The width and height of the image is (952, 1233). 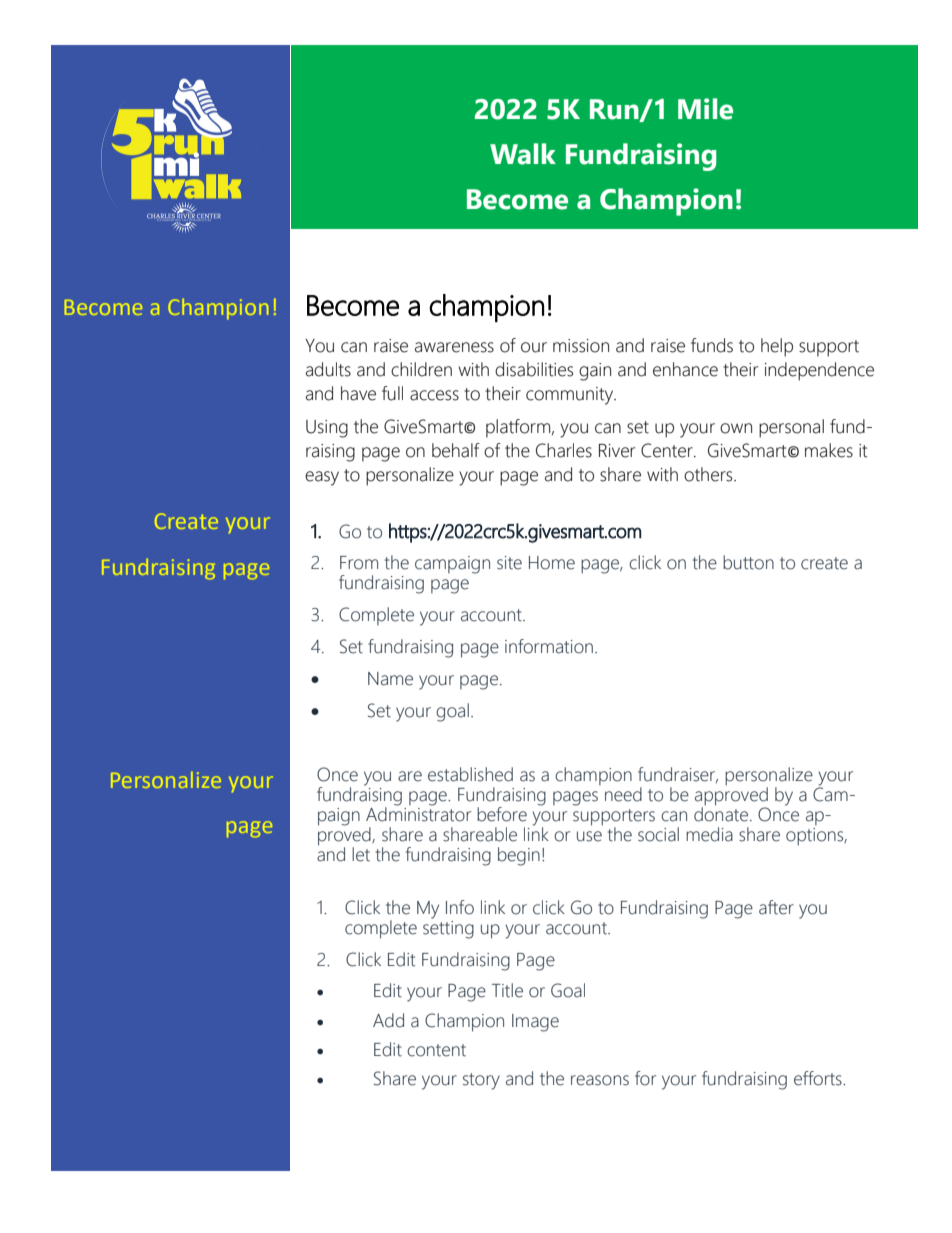 I want to click on others, so click(x=709, y=474).
